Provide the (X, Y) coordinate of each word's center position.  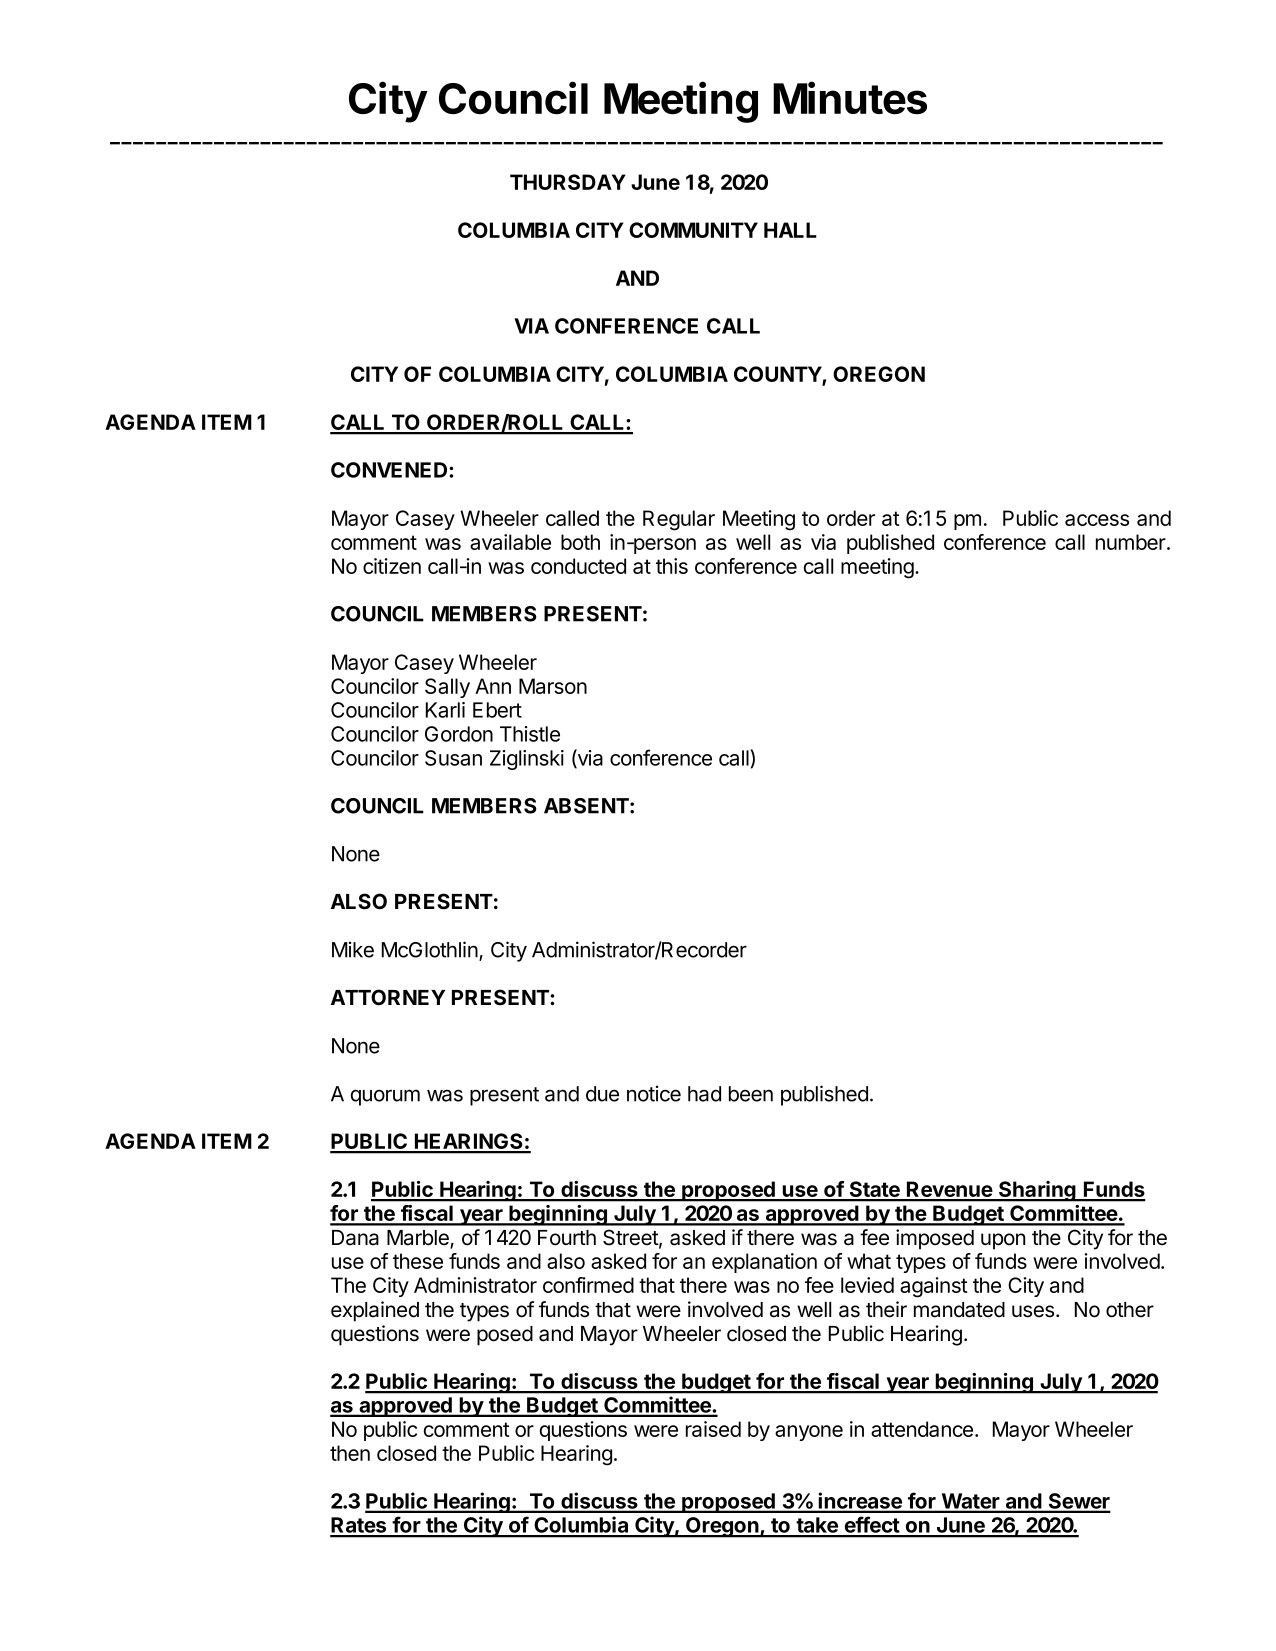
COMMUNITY (693, 230)
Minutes (850, 97)
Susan (453, 758)
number (1132, 542)
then (350, 1453)
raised (713, 1429)
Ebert (497, 710)
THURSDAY (568, 182)
